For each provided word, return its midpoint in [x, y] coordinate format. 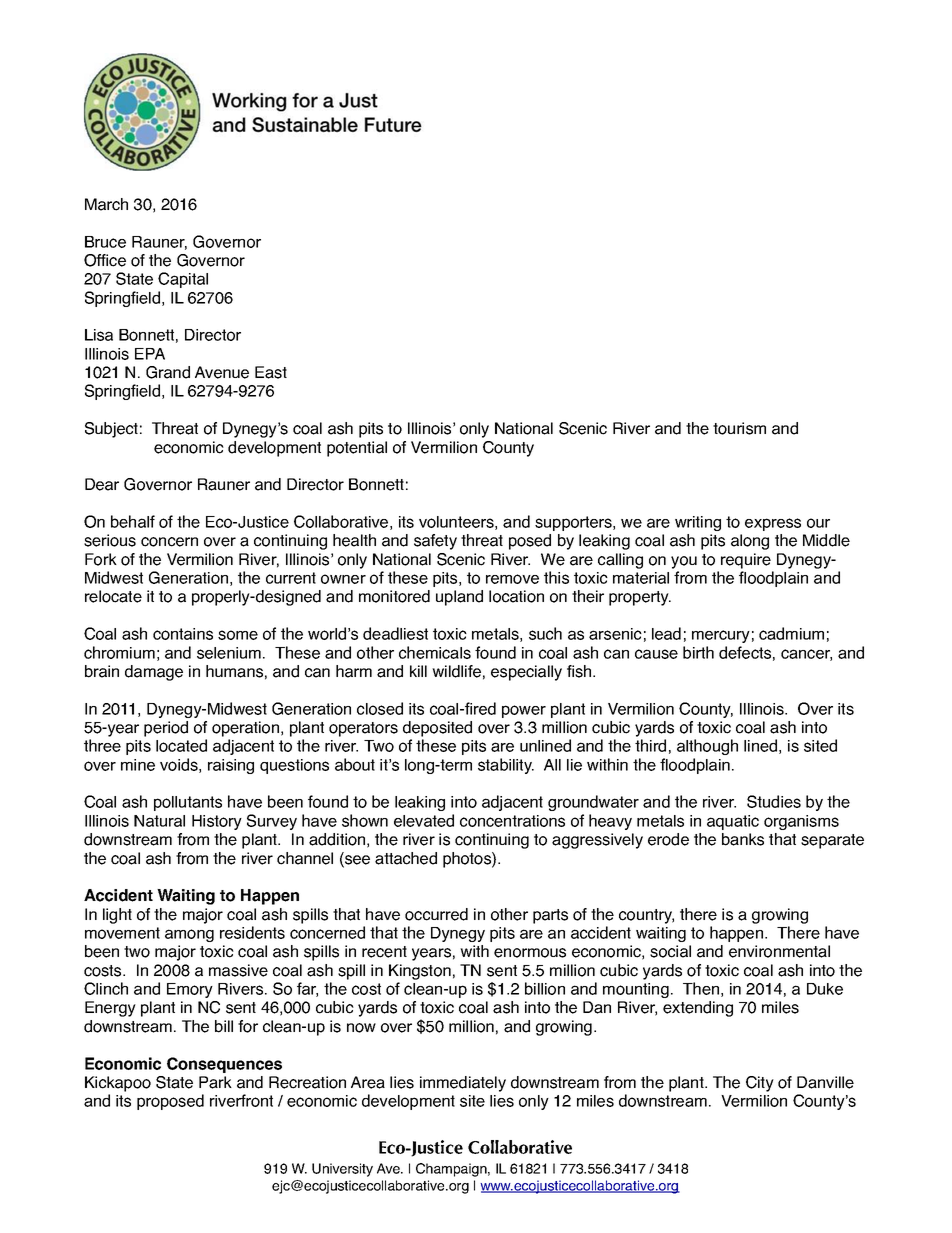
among [189, 935]
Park [215, 1082]
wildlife [456, 671]
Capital [183, 280]
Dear [102, 484]
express [773, 524]
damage [154, 673]
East [271, 372]
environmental [779, 951]
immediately [463, 1084]
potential [357, 449]
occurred [436, 914]
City [760, 1084]
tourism [739, 428]
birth [698, 652]
